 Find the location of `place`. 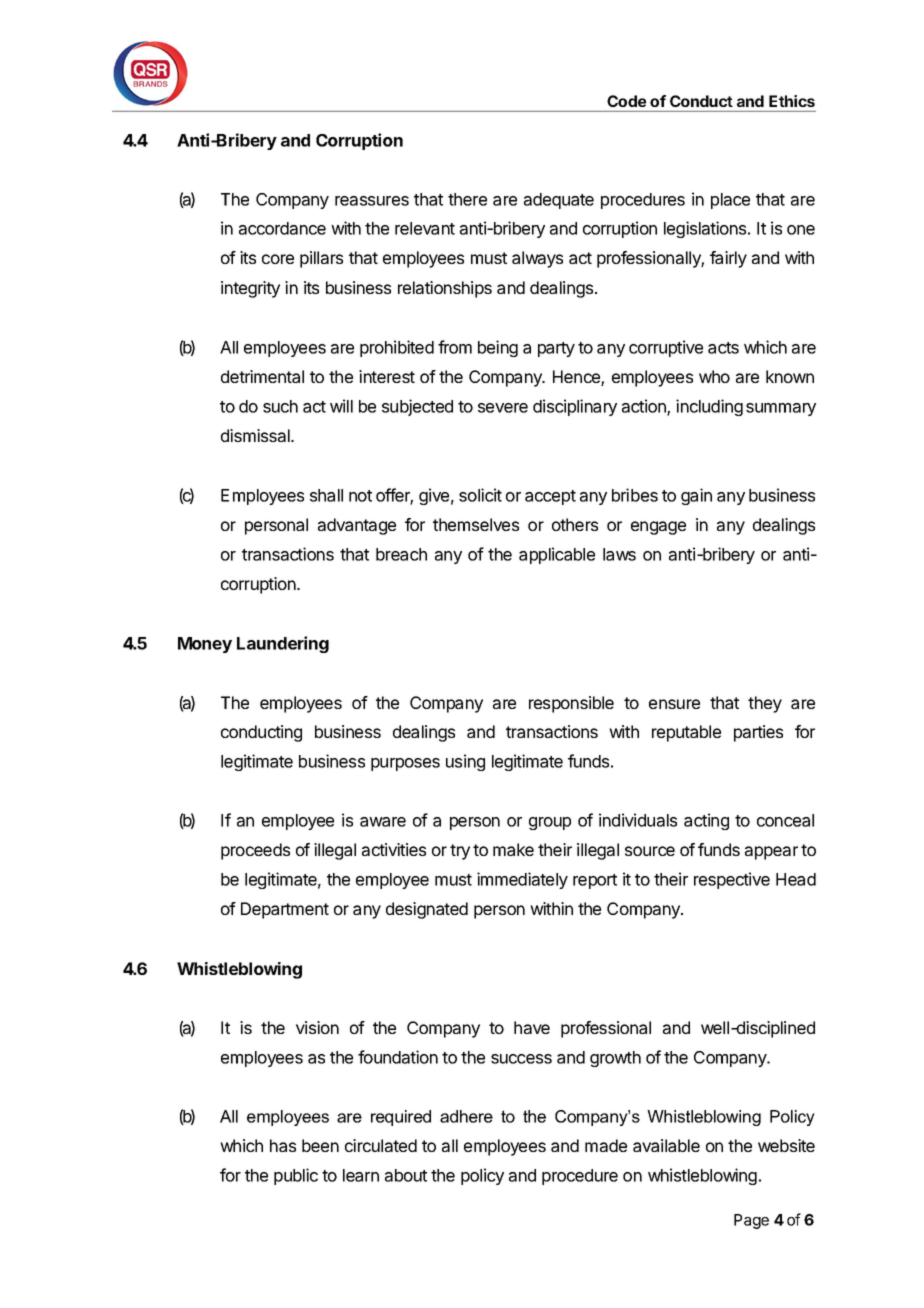

place is located at coordinates (730, 201).
